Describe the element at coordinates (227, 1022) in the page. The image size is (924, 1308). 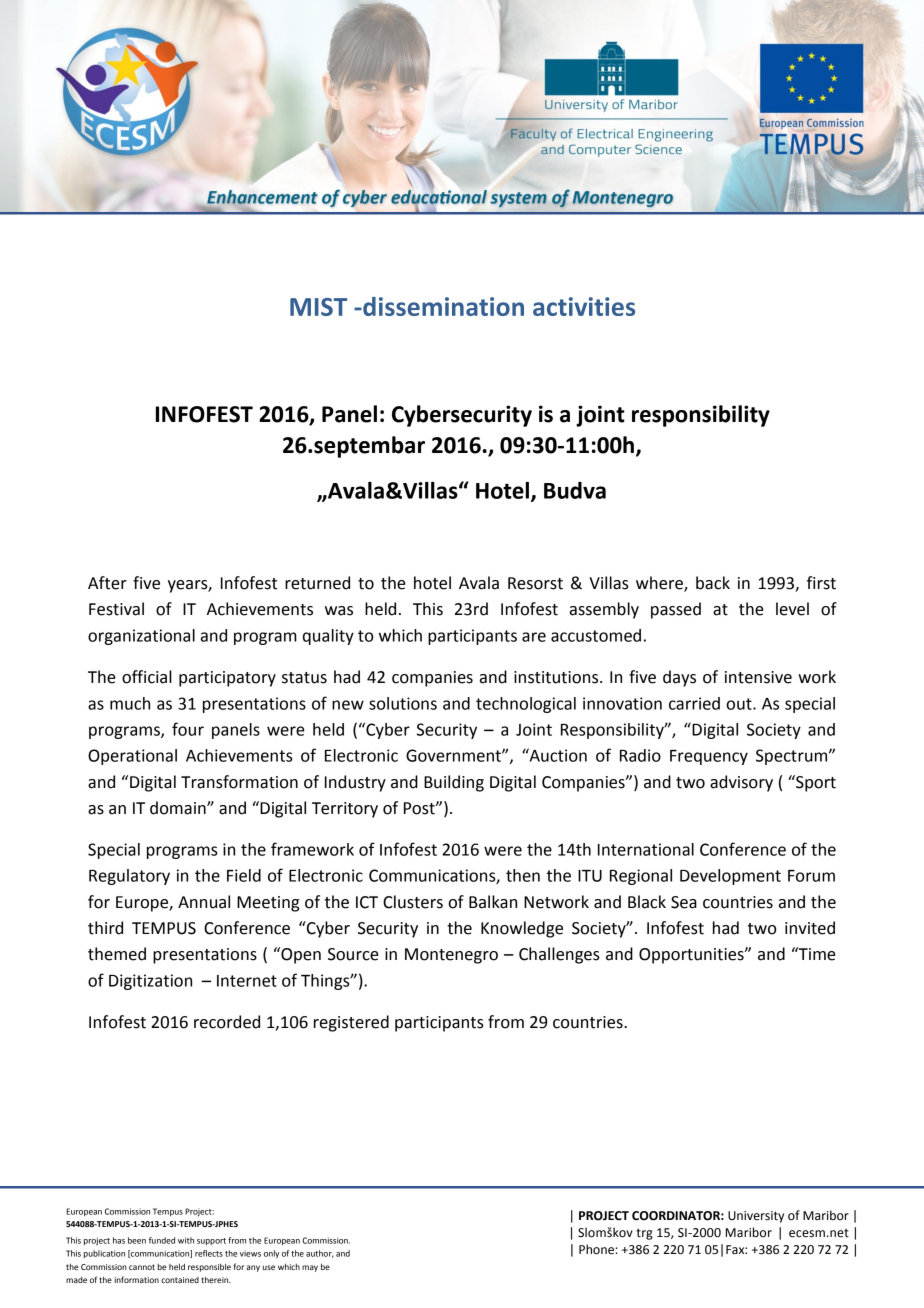
I see `recorded` at that location.
